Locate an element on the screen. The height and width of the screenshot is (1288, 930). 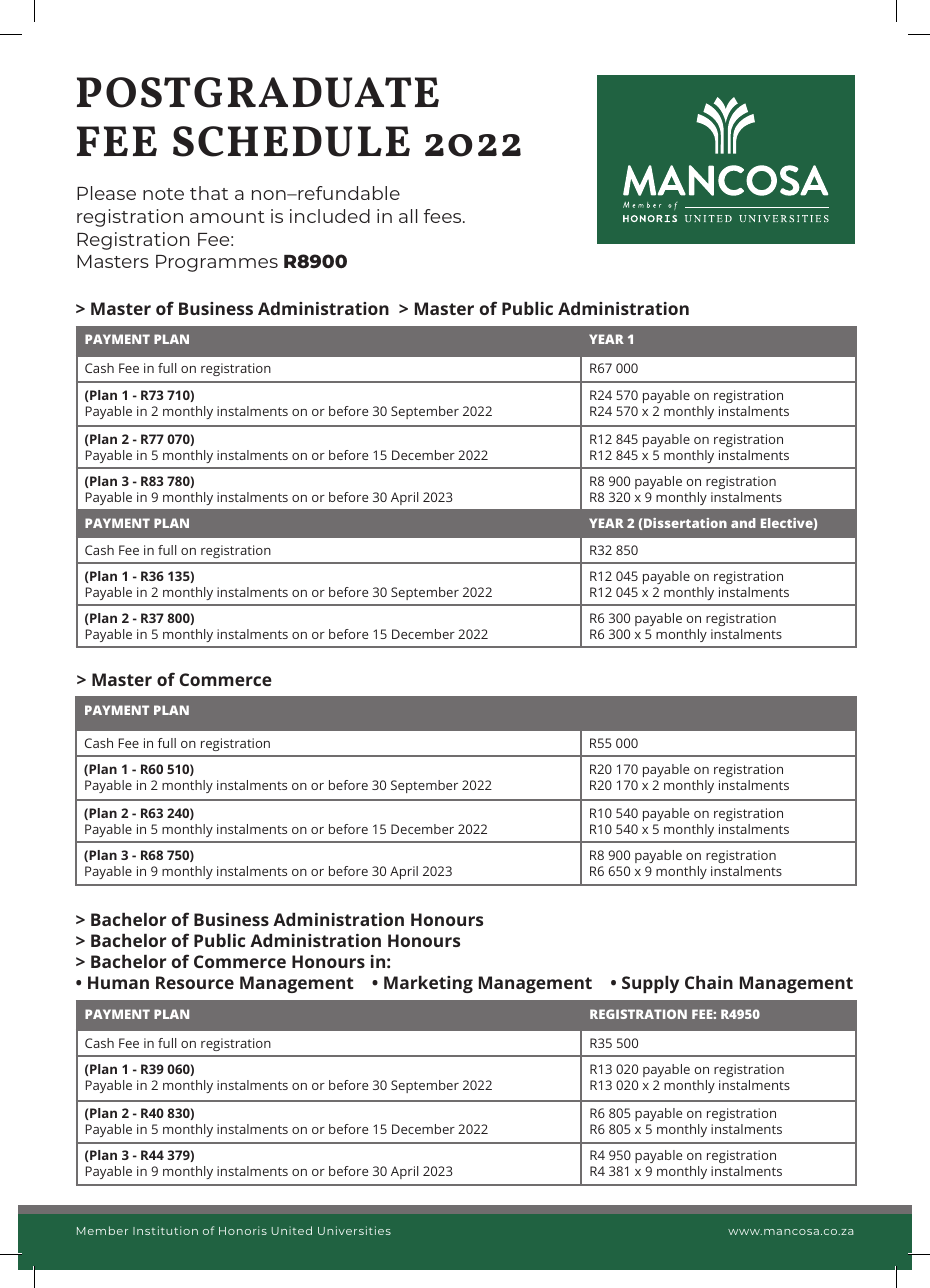
Institution is located at coordinates (165, 1230).
